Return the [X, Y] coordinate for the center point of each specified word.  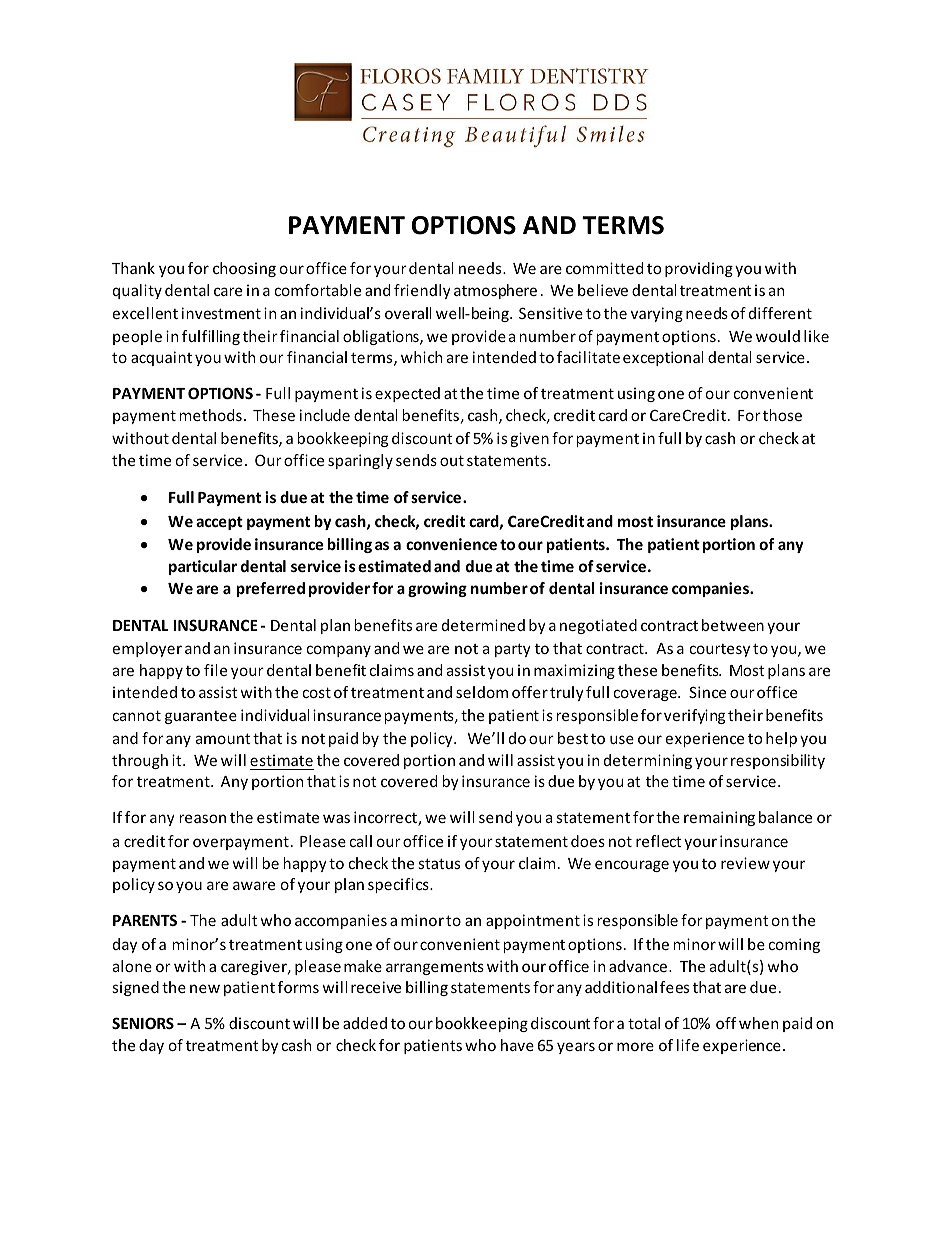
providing [699, 269]
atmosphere [495, 291]
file [215, 670]
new [205, 988]
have [517, 1045]
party [513, 650]
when [758, 1023]
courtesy [720, 650]
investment [221, 313]
